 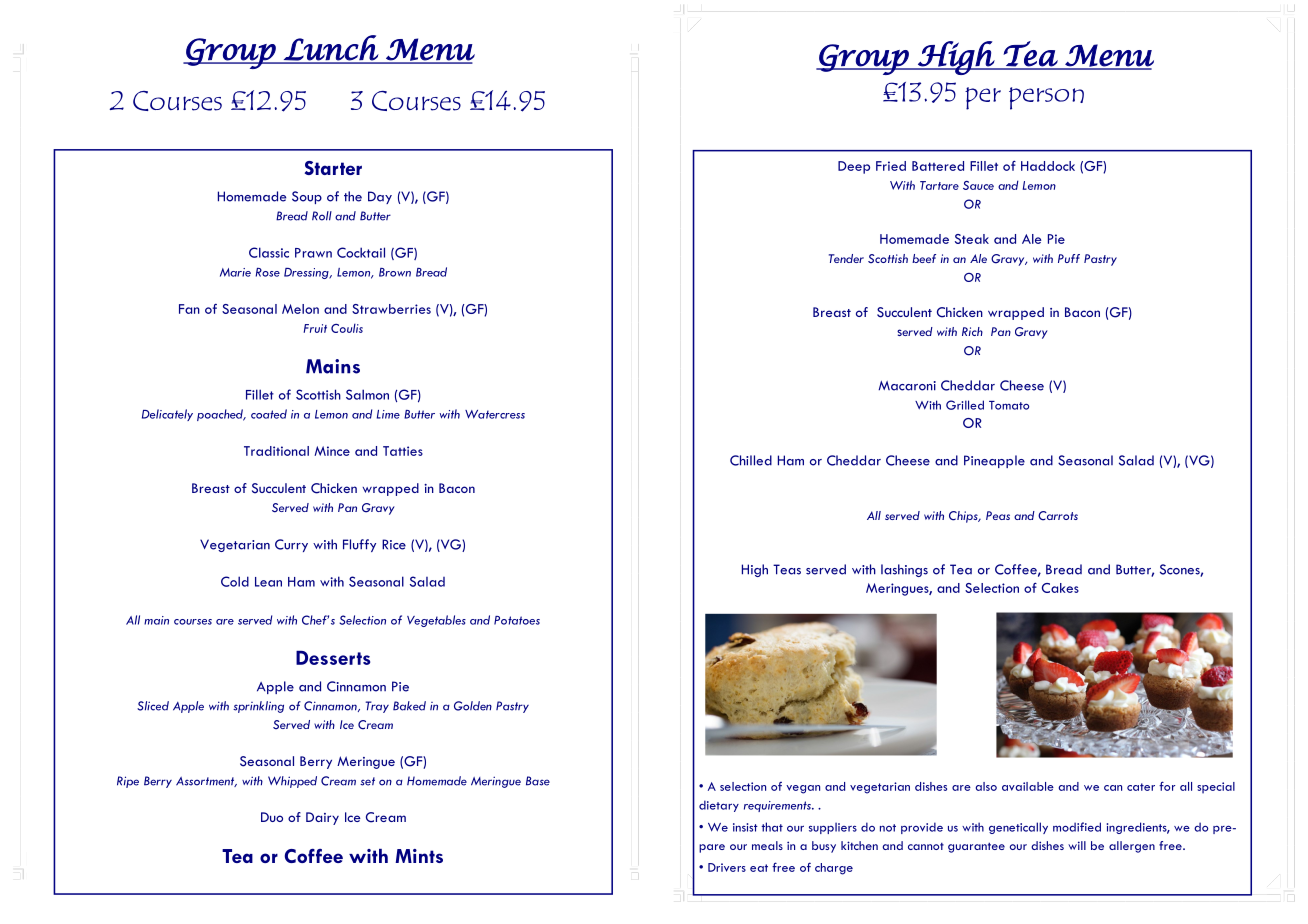 I want to click on Traditional, so click(x=276, y=451).
